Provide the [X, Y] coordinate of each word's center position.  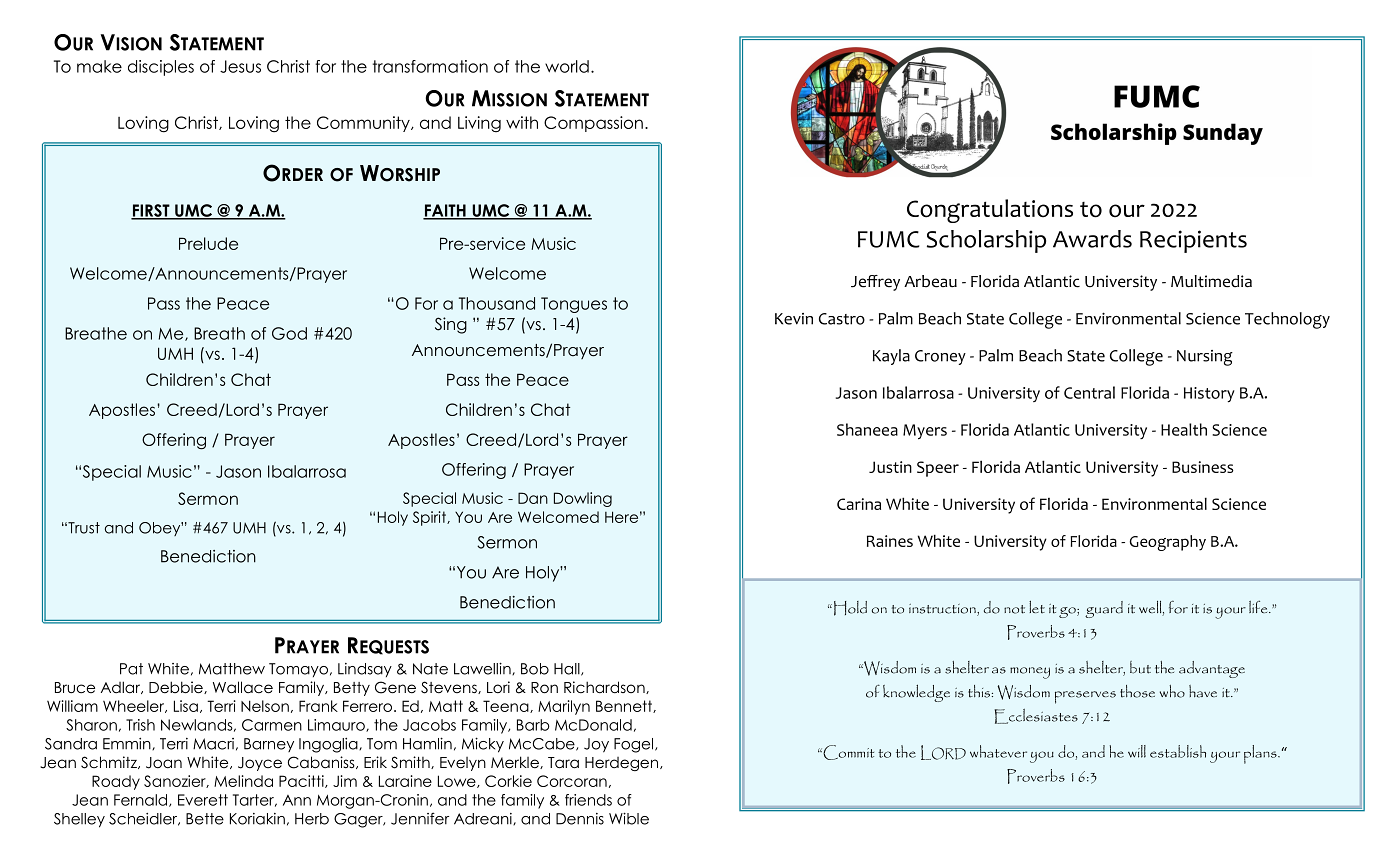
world [567, 66]
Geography [1168, 543]
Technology [1287, 320]
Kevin [794, 319]
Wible [629, 818]
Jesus [240, 66]
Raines [890, 541]
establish [1178, 751]
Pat [131, 669]
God [289, 333]
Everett [203, 800]
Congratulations [990, 211]
